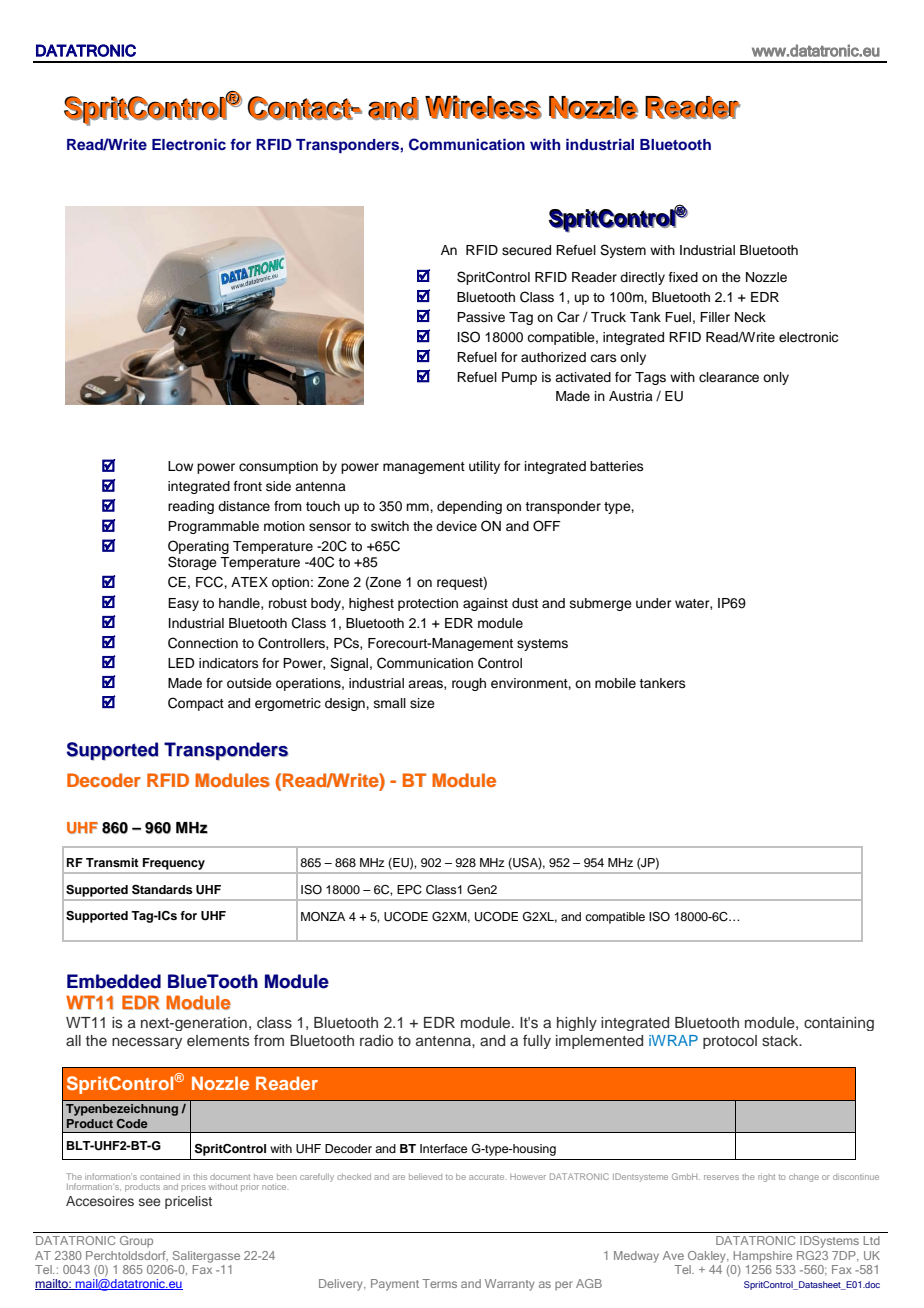 This screenshot has width=924, height=1308. What do you see at coordinates (196, 704) in the screenshot?
I see `Compact` at bounding box center [196, 704].
